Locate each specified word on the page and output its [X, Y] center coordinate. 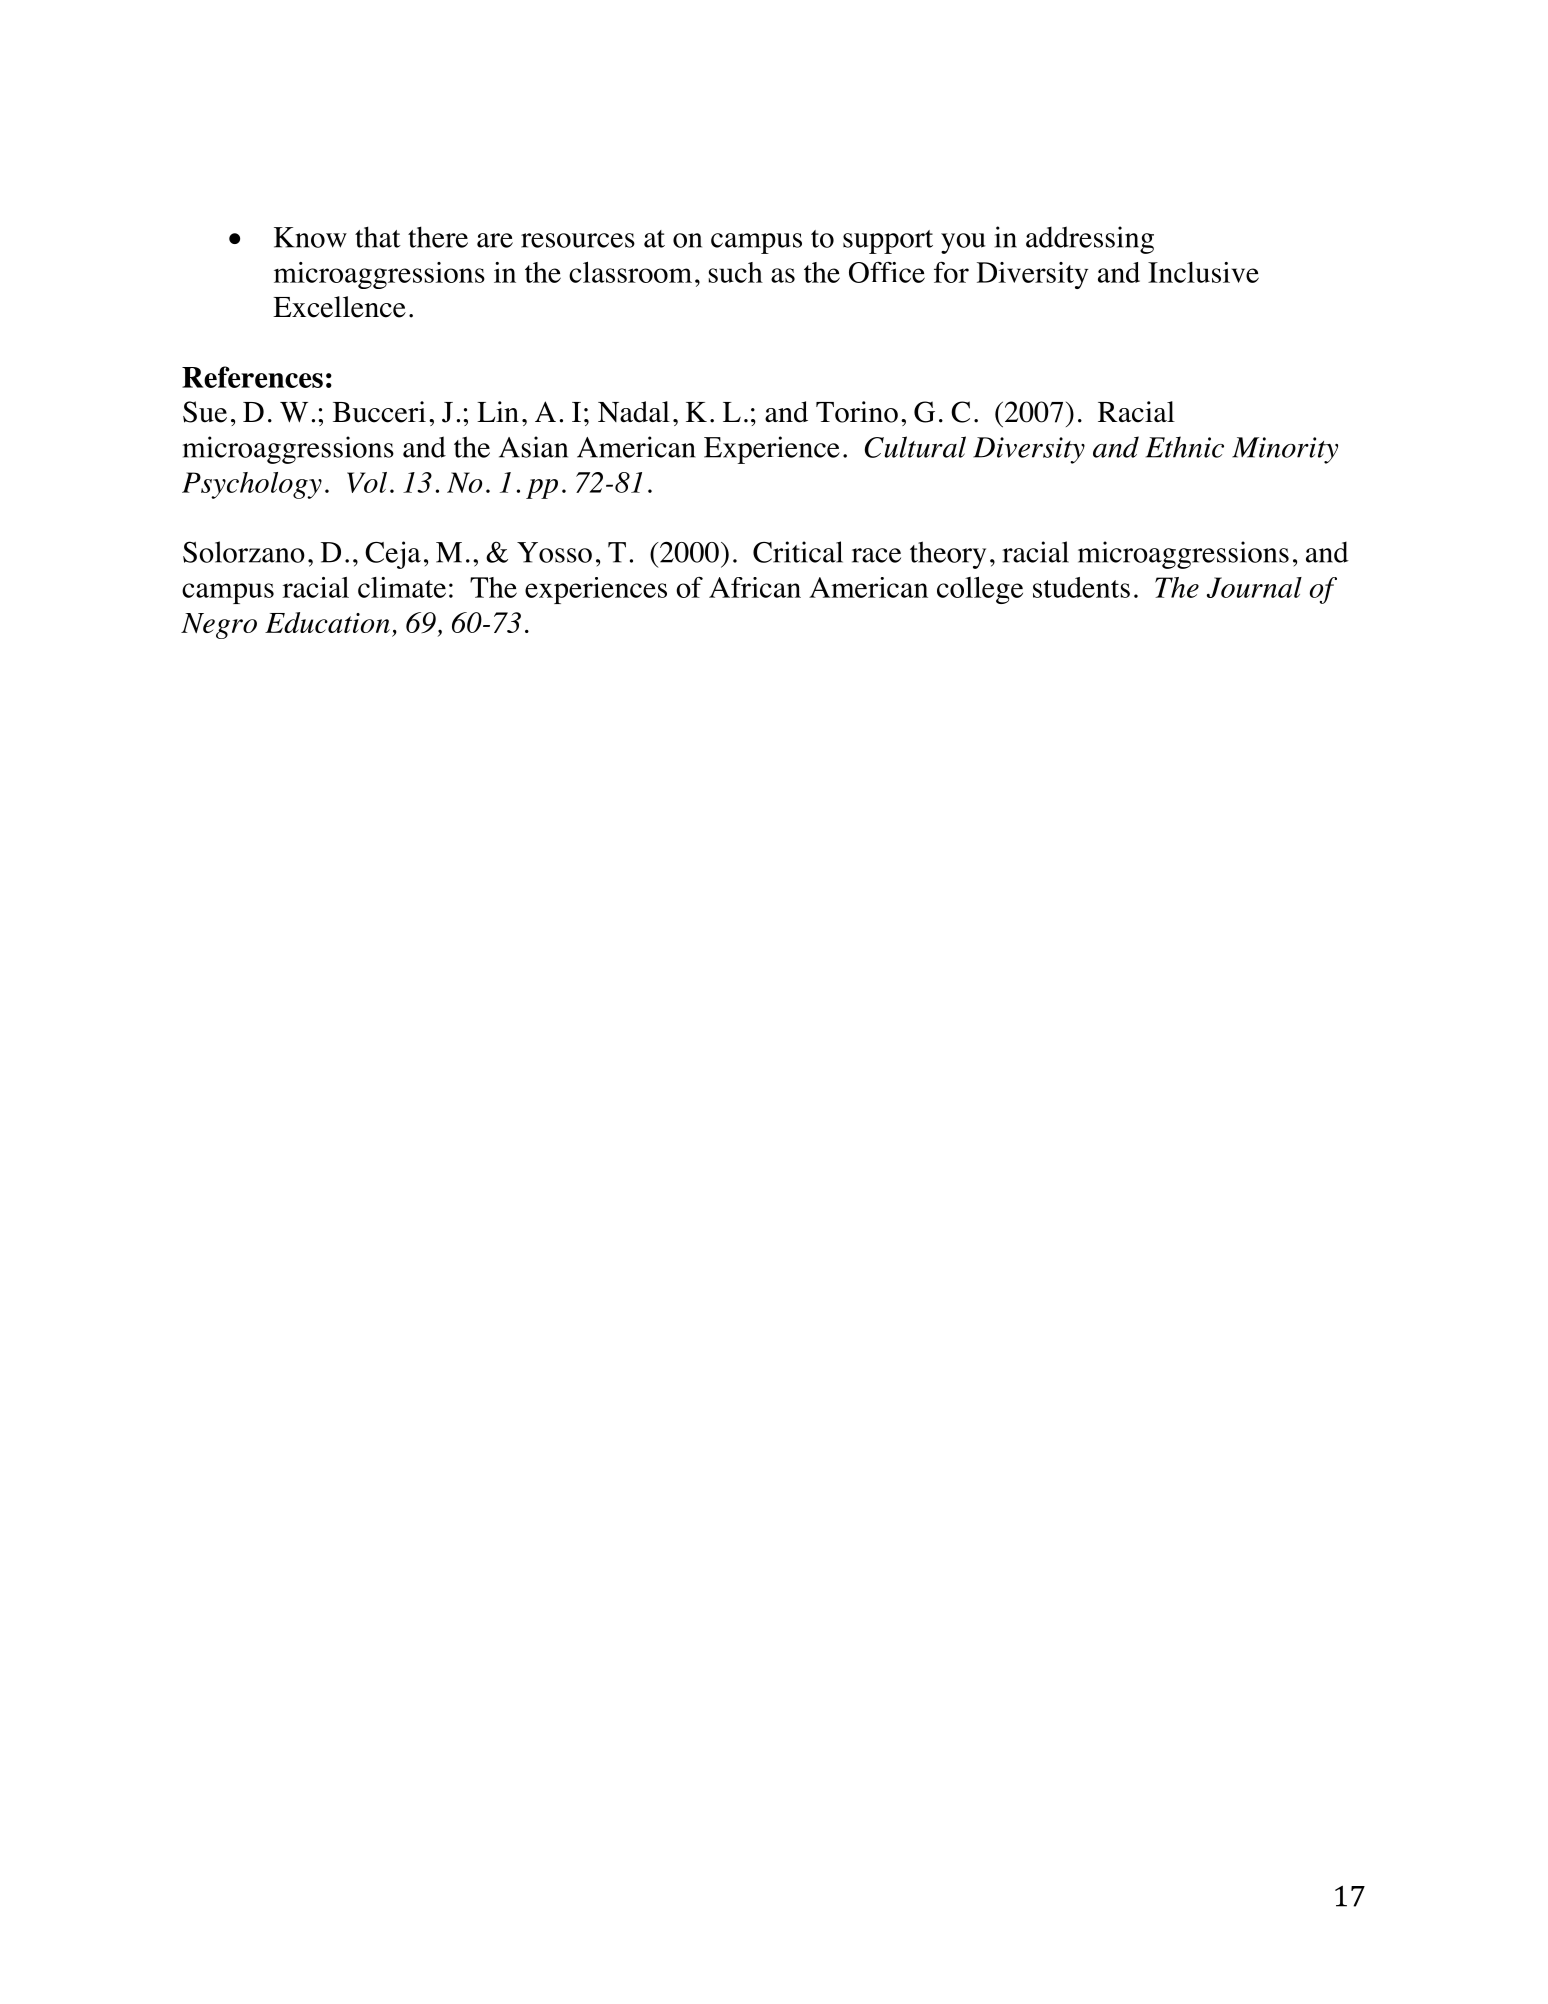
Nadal [634, 412]
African [755, 587]
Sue [205, 412]
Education [327, 622]
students [1081, 587]
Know [310, 237]
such [736, 272]
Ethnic [1185, 447]
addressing [1090, 240]
